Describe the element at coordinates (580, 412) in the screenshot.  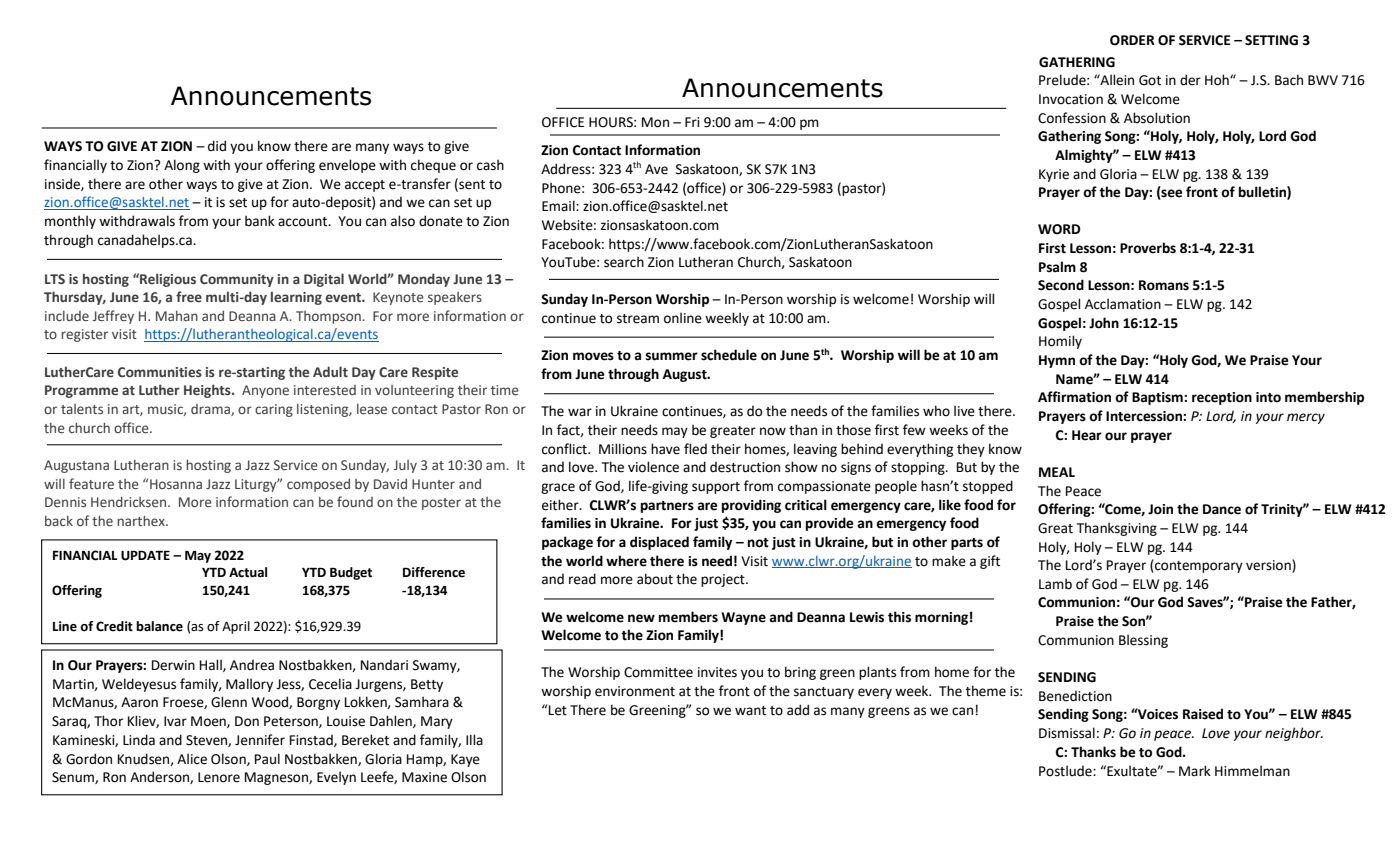
I see `war` at that location.
